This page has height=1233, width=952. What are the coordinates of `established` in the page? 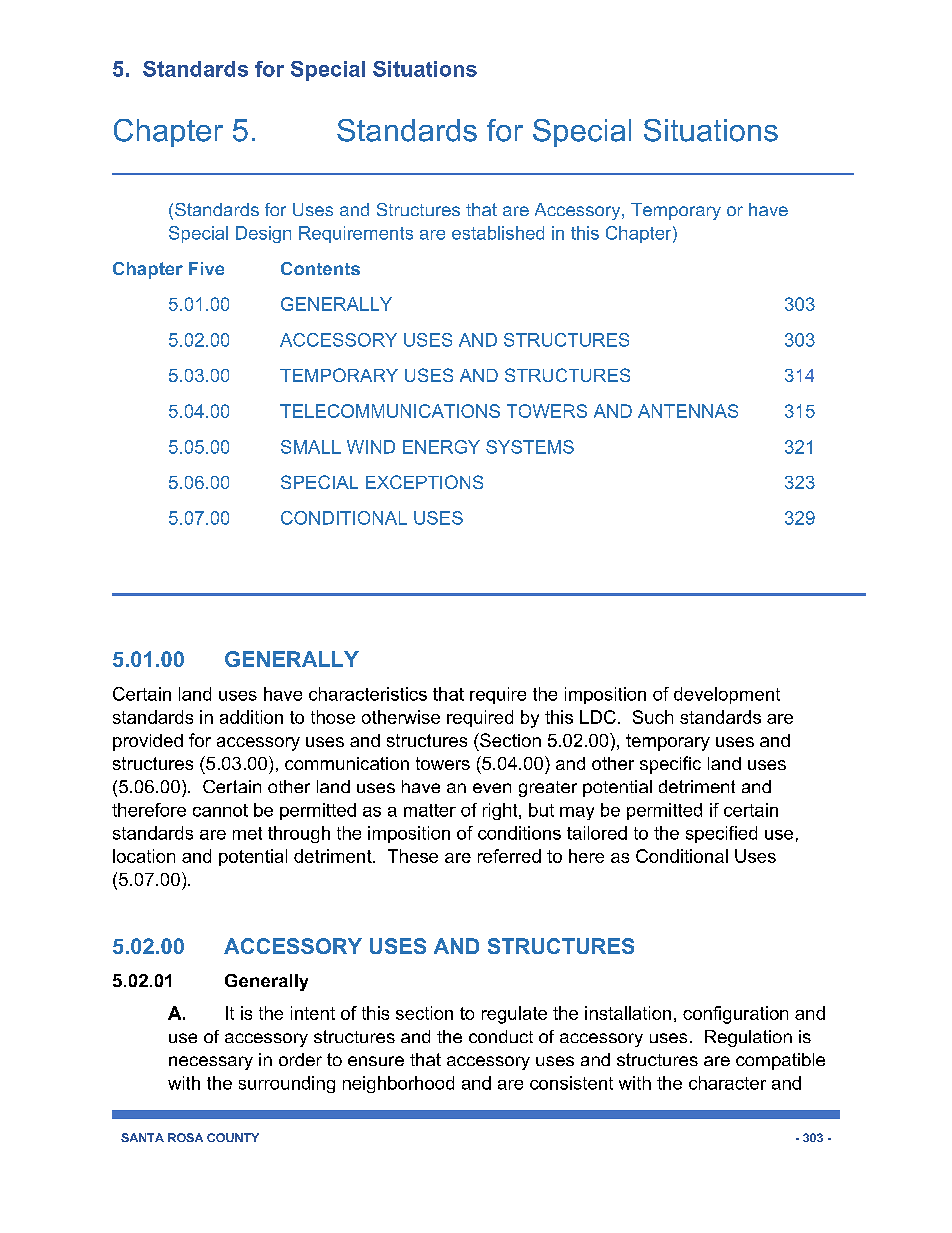 It's located at (498, 233).
